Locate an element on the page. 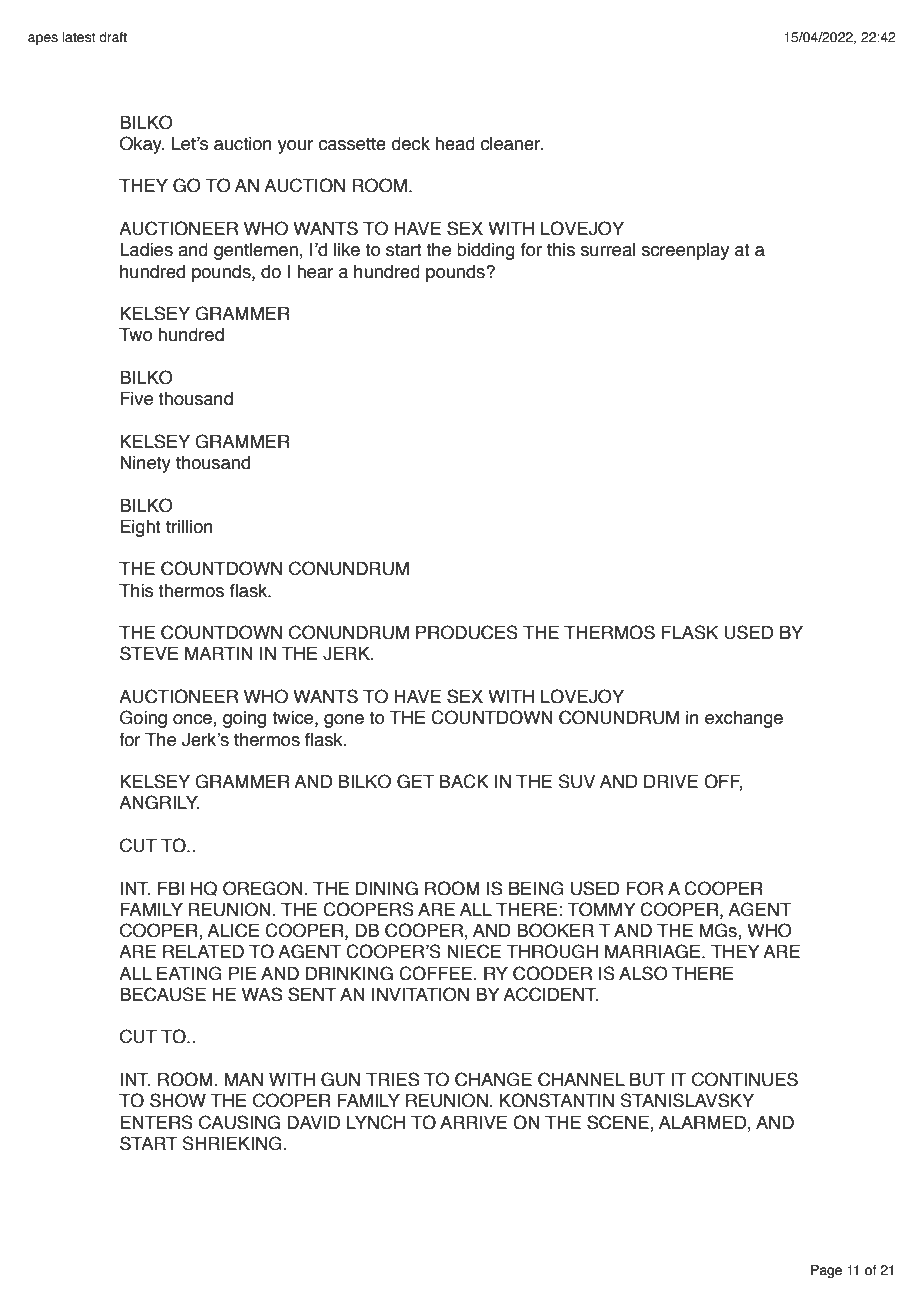 The image size is (924, 1308). draft is located at coordinates (113, 37).
